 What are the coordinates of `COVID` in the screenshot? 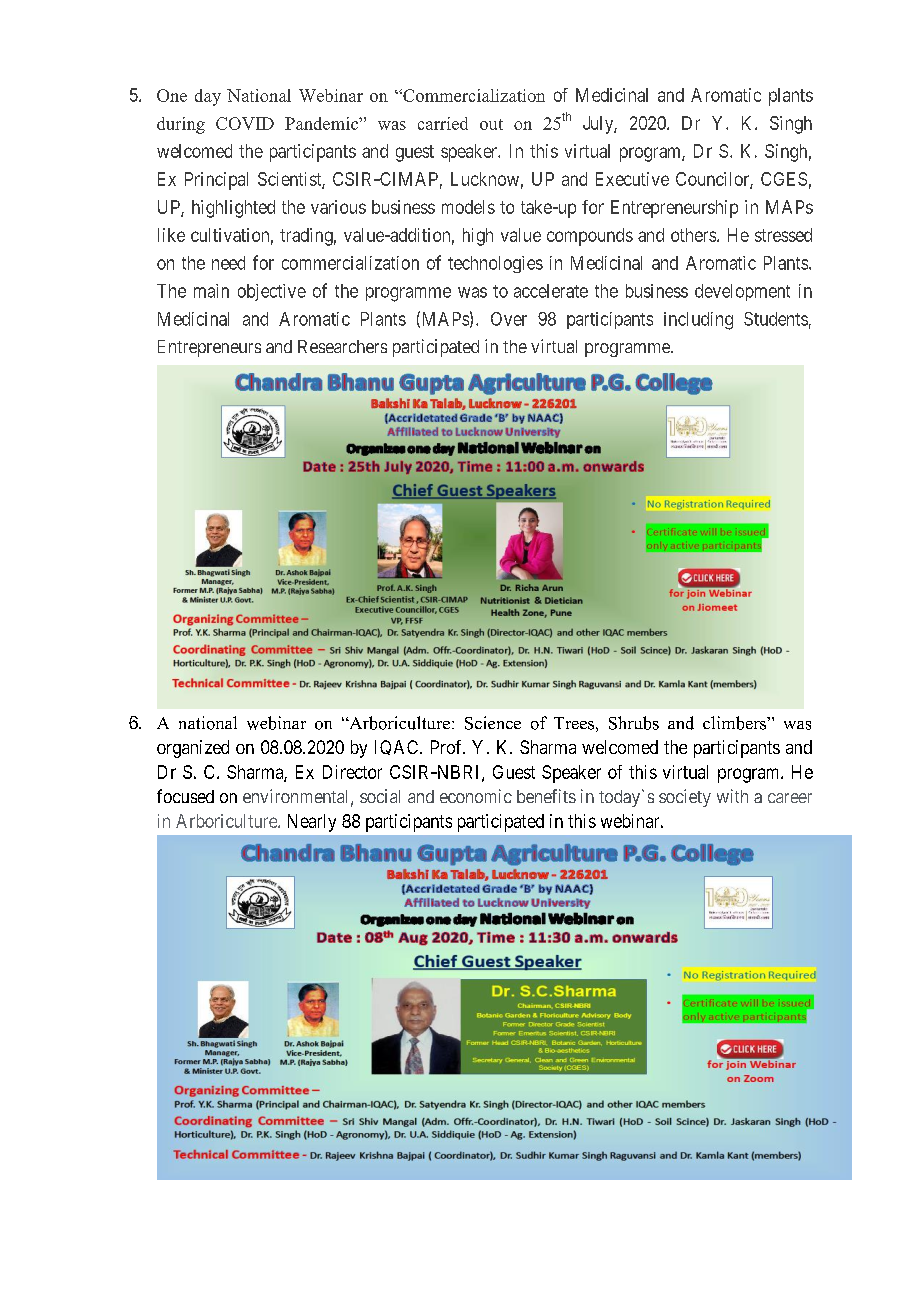 It's located at (245, 123).
